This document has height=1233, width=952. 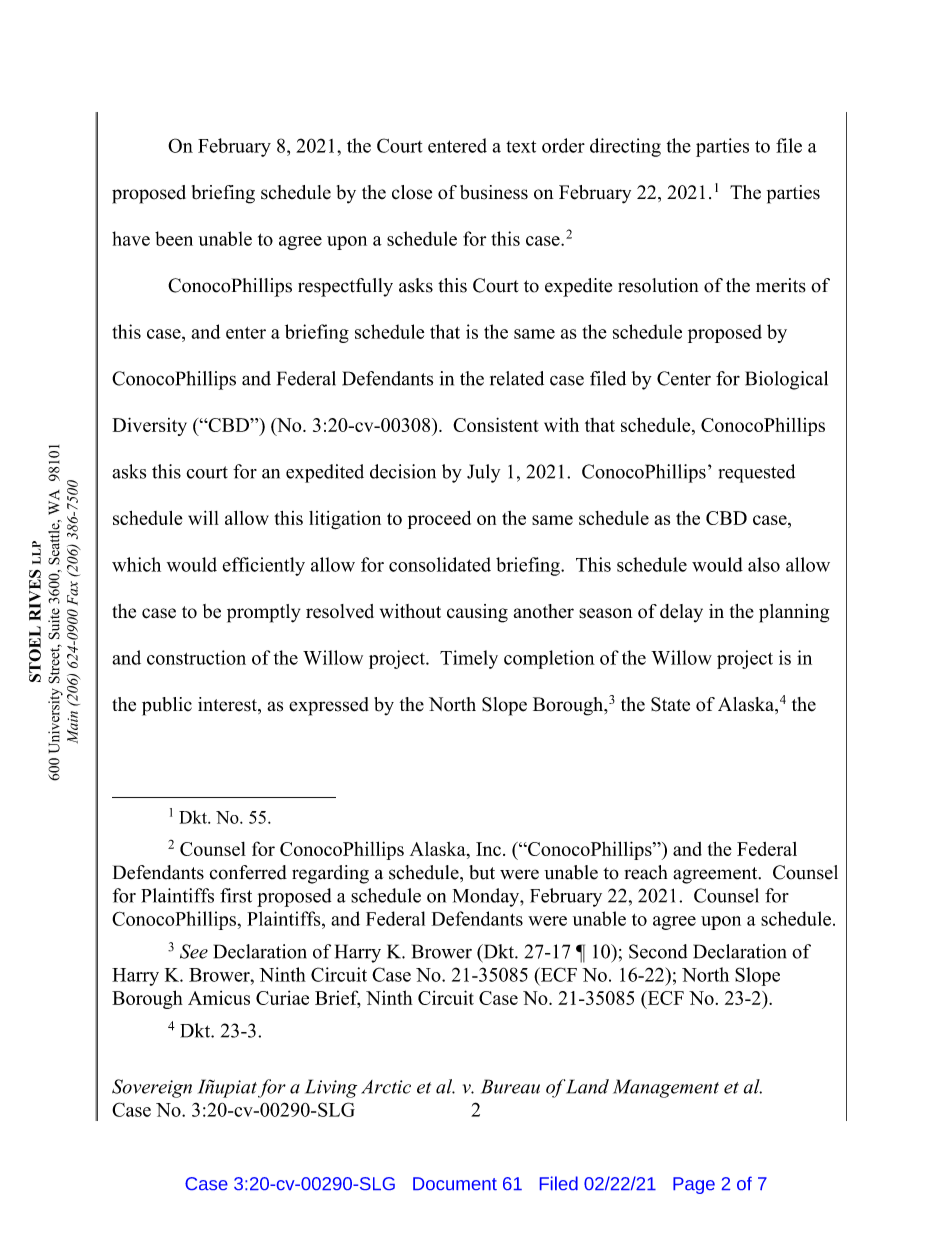 What do you see at coordinates (494, 192) in the document?
I see `business` at bounding box center [494, 192].
